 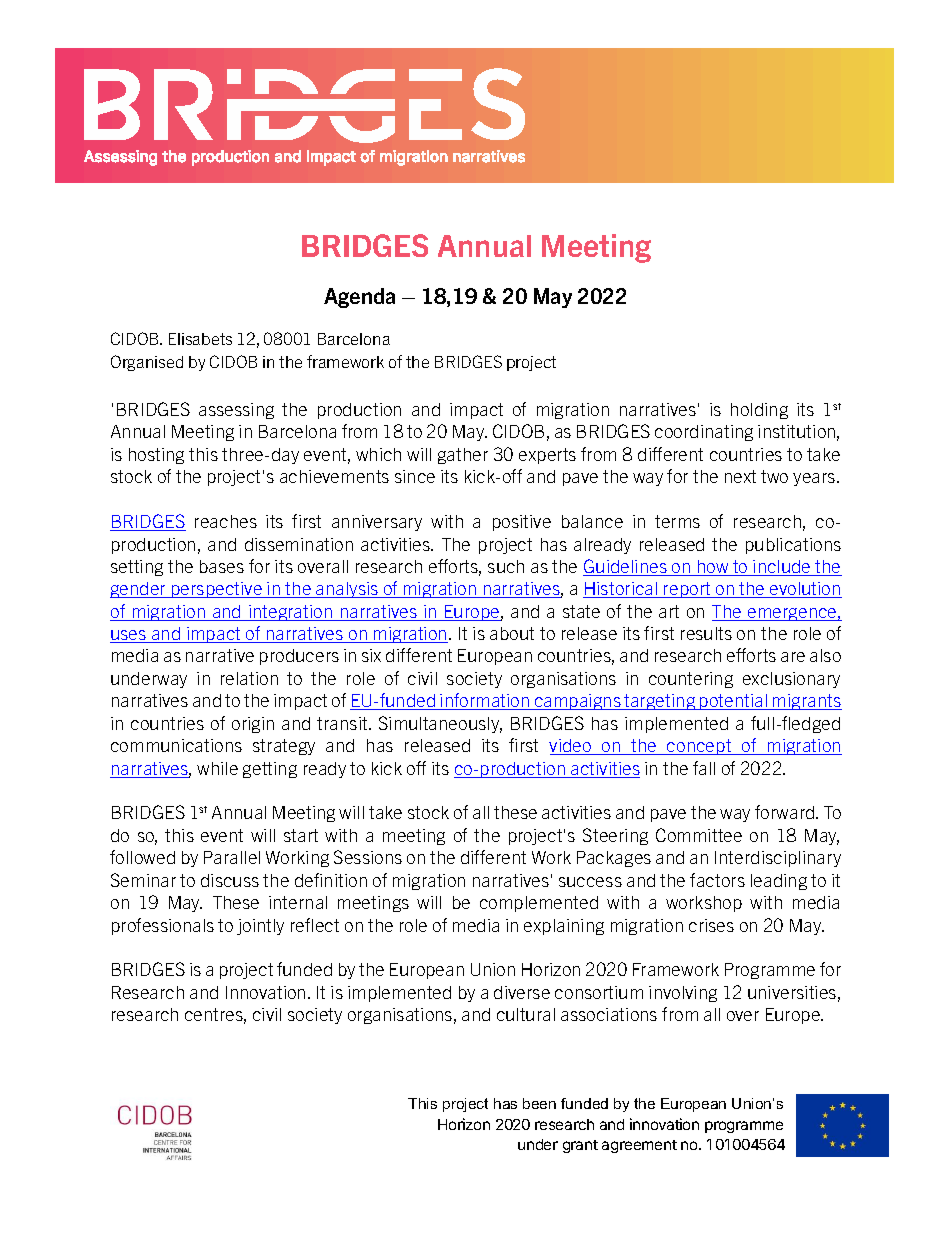 What do you see at coordinates (359, 298) in the screenshot?
I see `Agenda` at bounding box center [359, 298].
